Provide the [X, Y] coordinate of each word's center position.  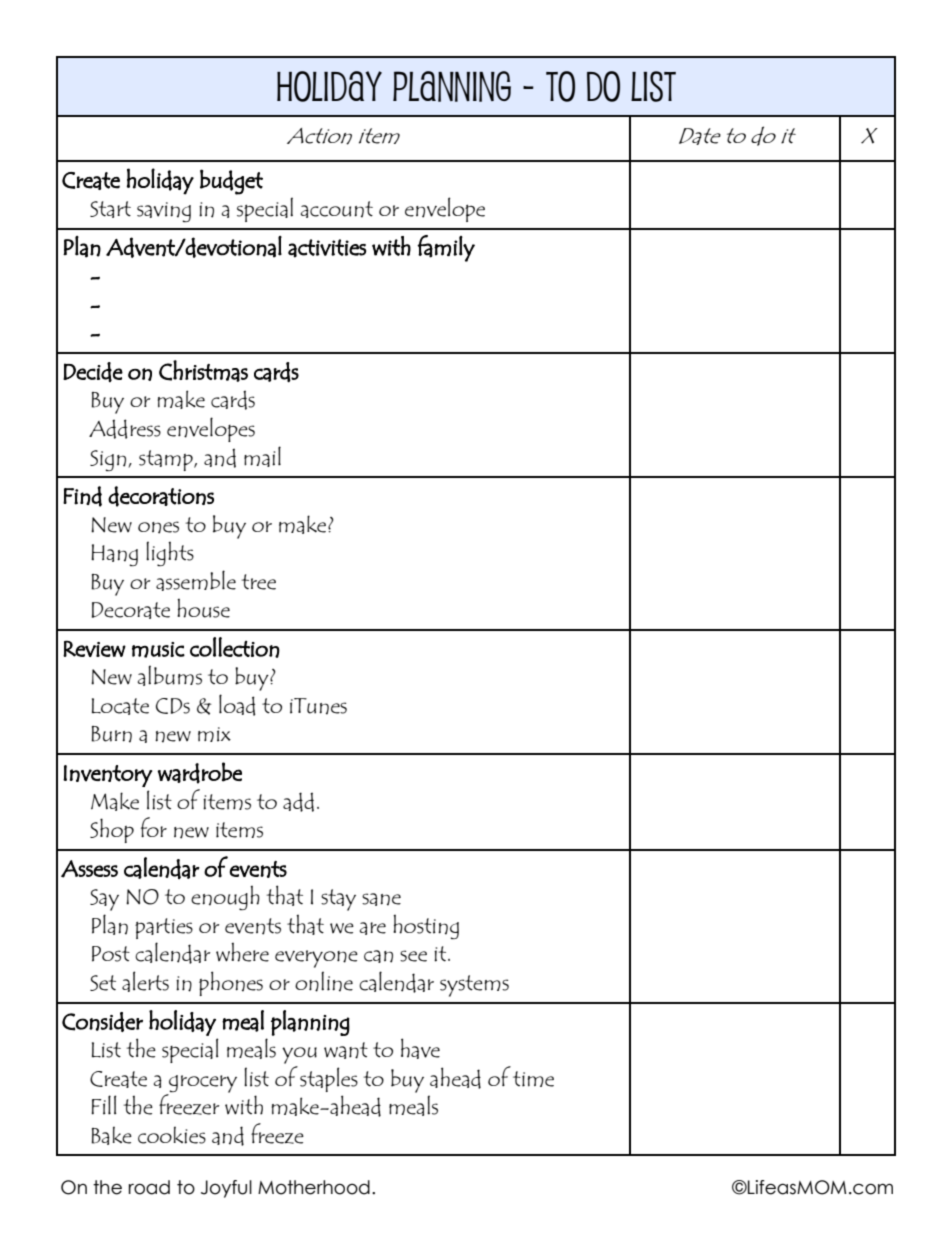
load [237, 705]
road [149, 1187]
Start [110, 209]
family [446, 248]
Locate [120, 706]
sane [381, 899]
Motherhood [314, 1187]
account [337, 209]
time [533, 1079]
